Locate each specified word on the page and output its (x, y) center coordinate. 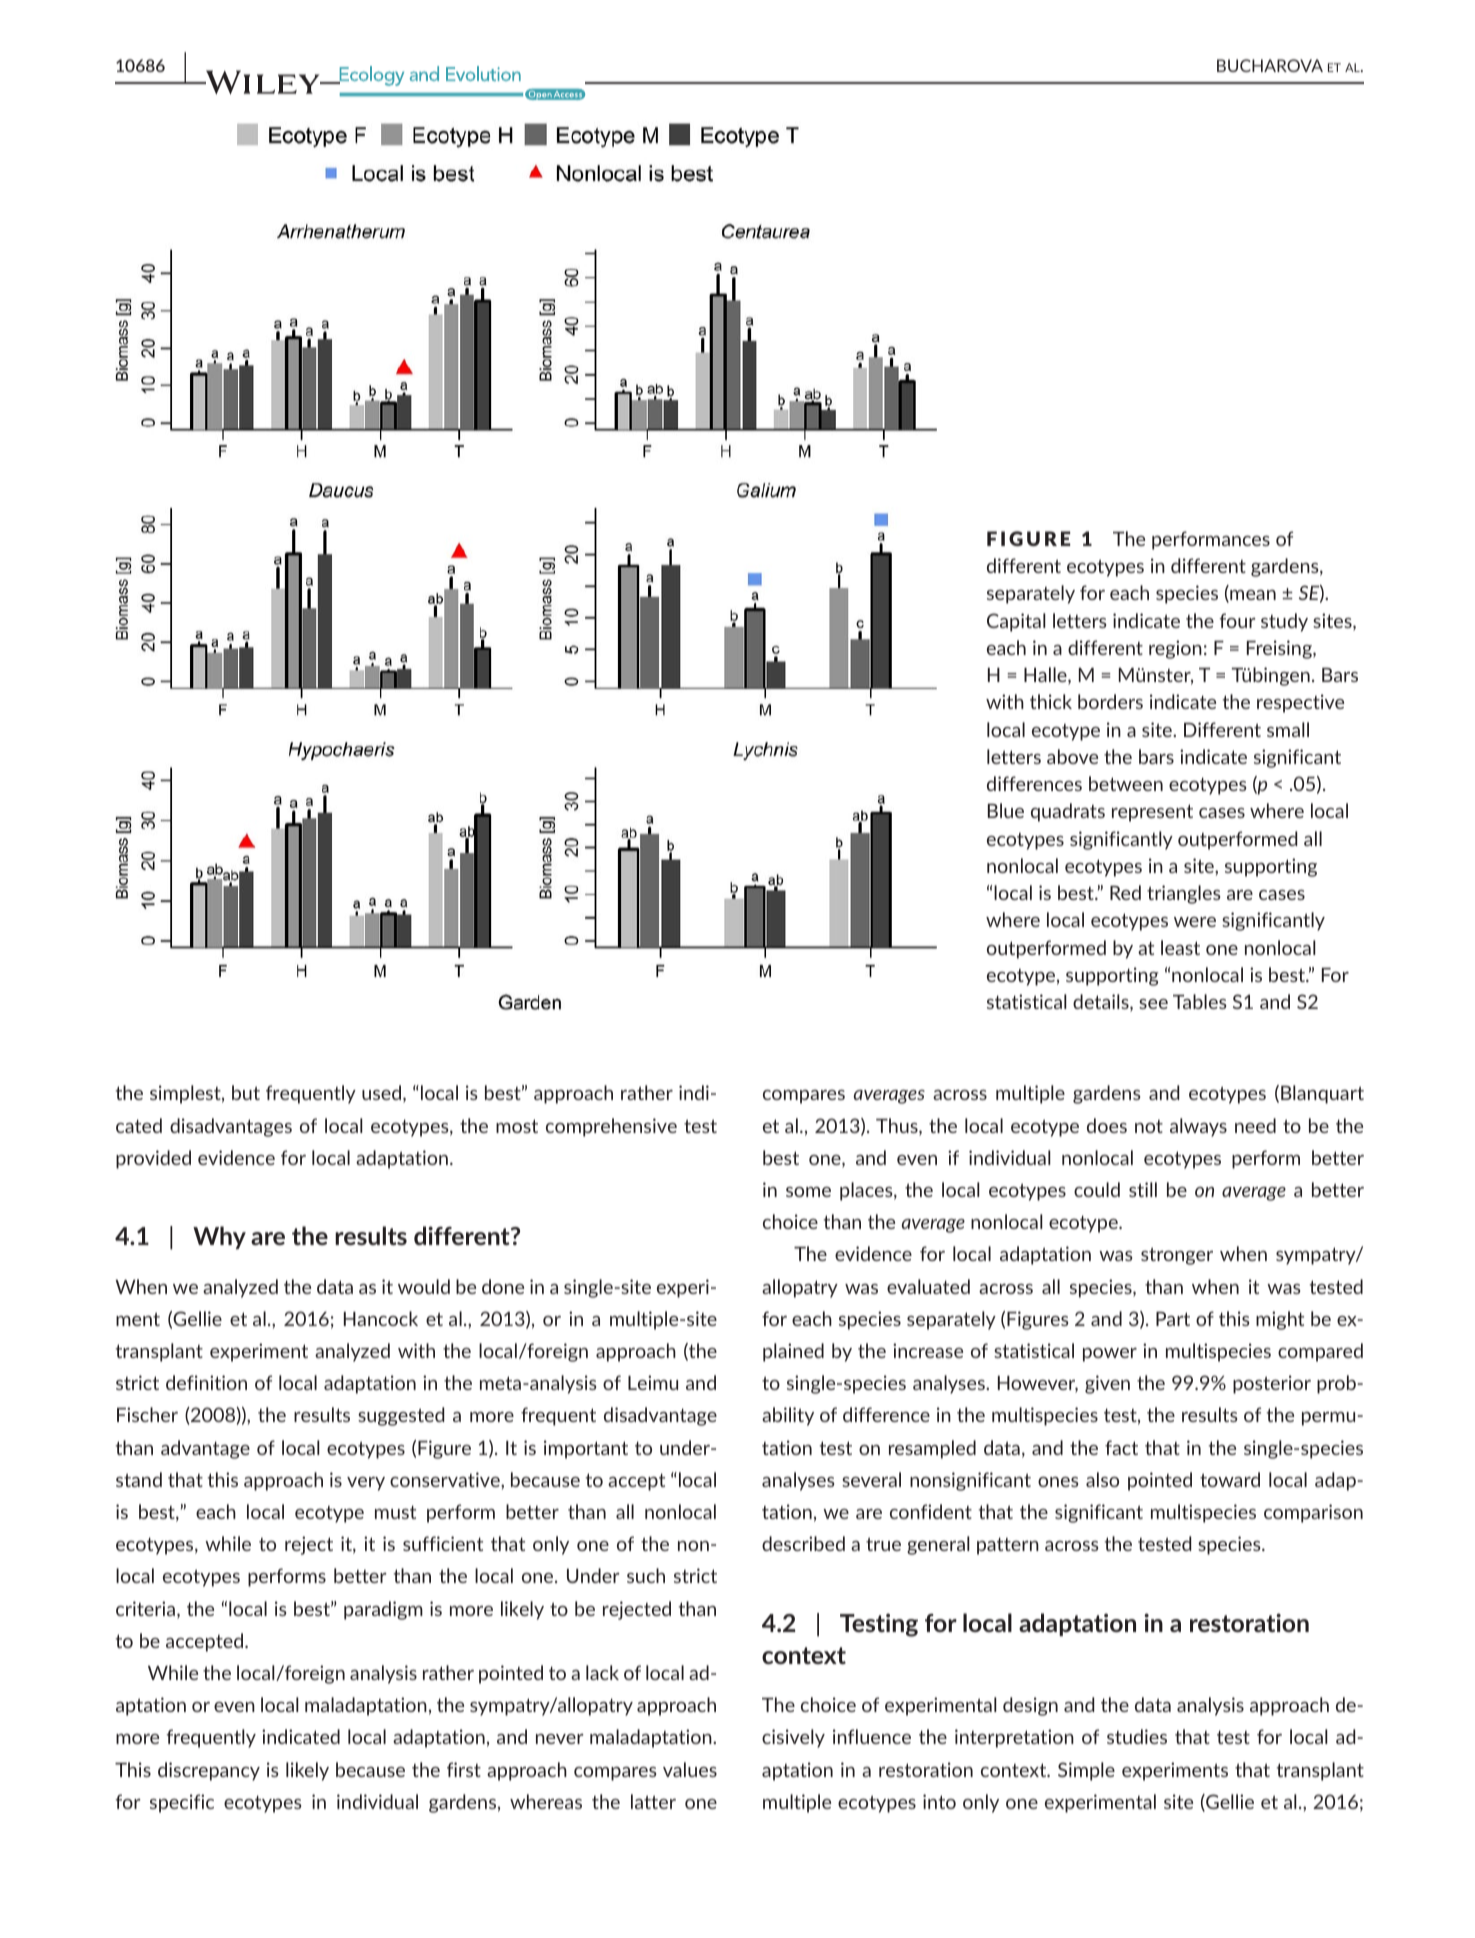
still (1143, 1189)
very (366, 1484)
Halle (1046, 676)
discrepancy (209, 1771)
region (1175, 649)
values (690, 1769)
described (803, 1543)
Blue (1006, 810)
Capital (1016, 622)
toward (1230, 1479)
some (808, 1192)
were (1195, 922)
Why (219, 1237)
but (246, 1092)
